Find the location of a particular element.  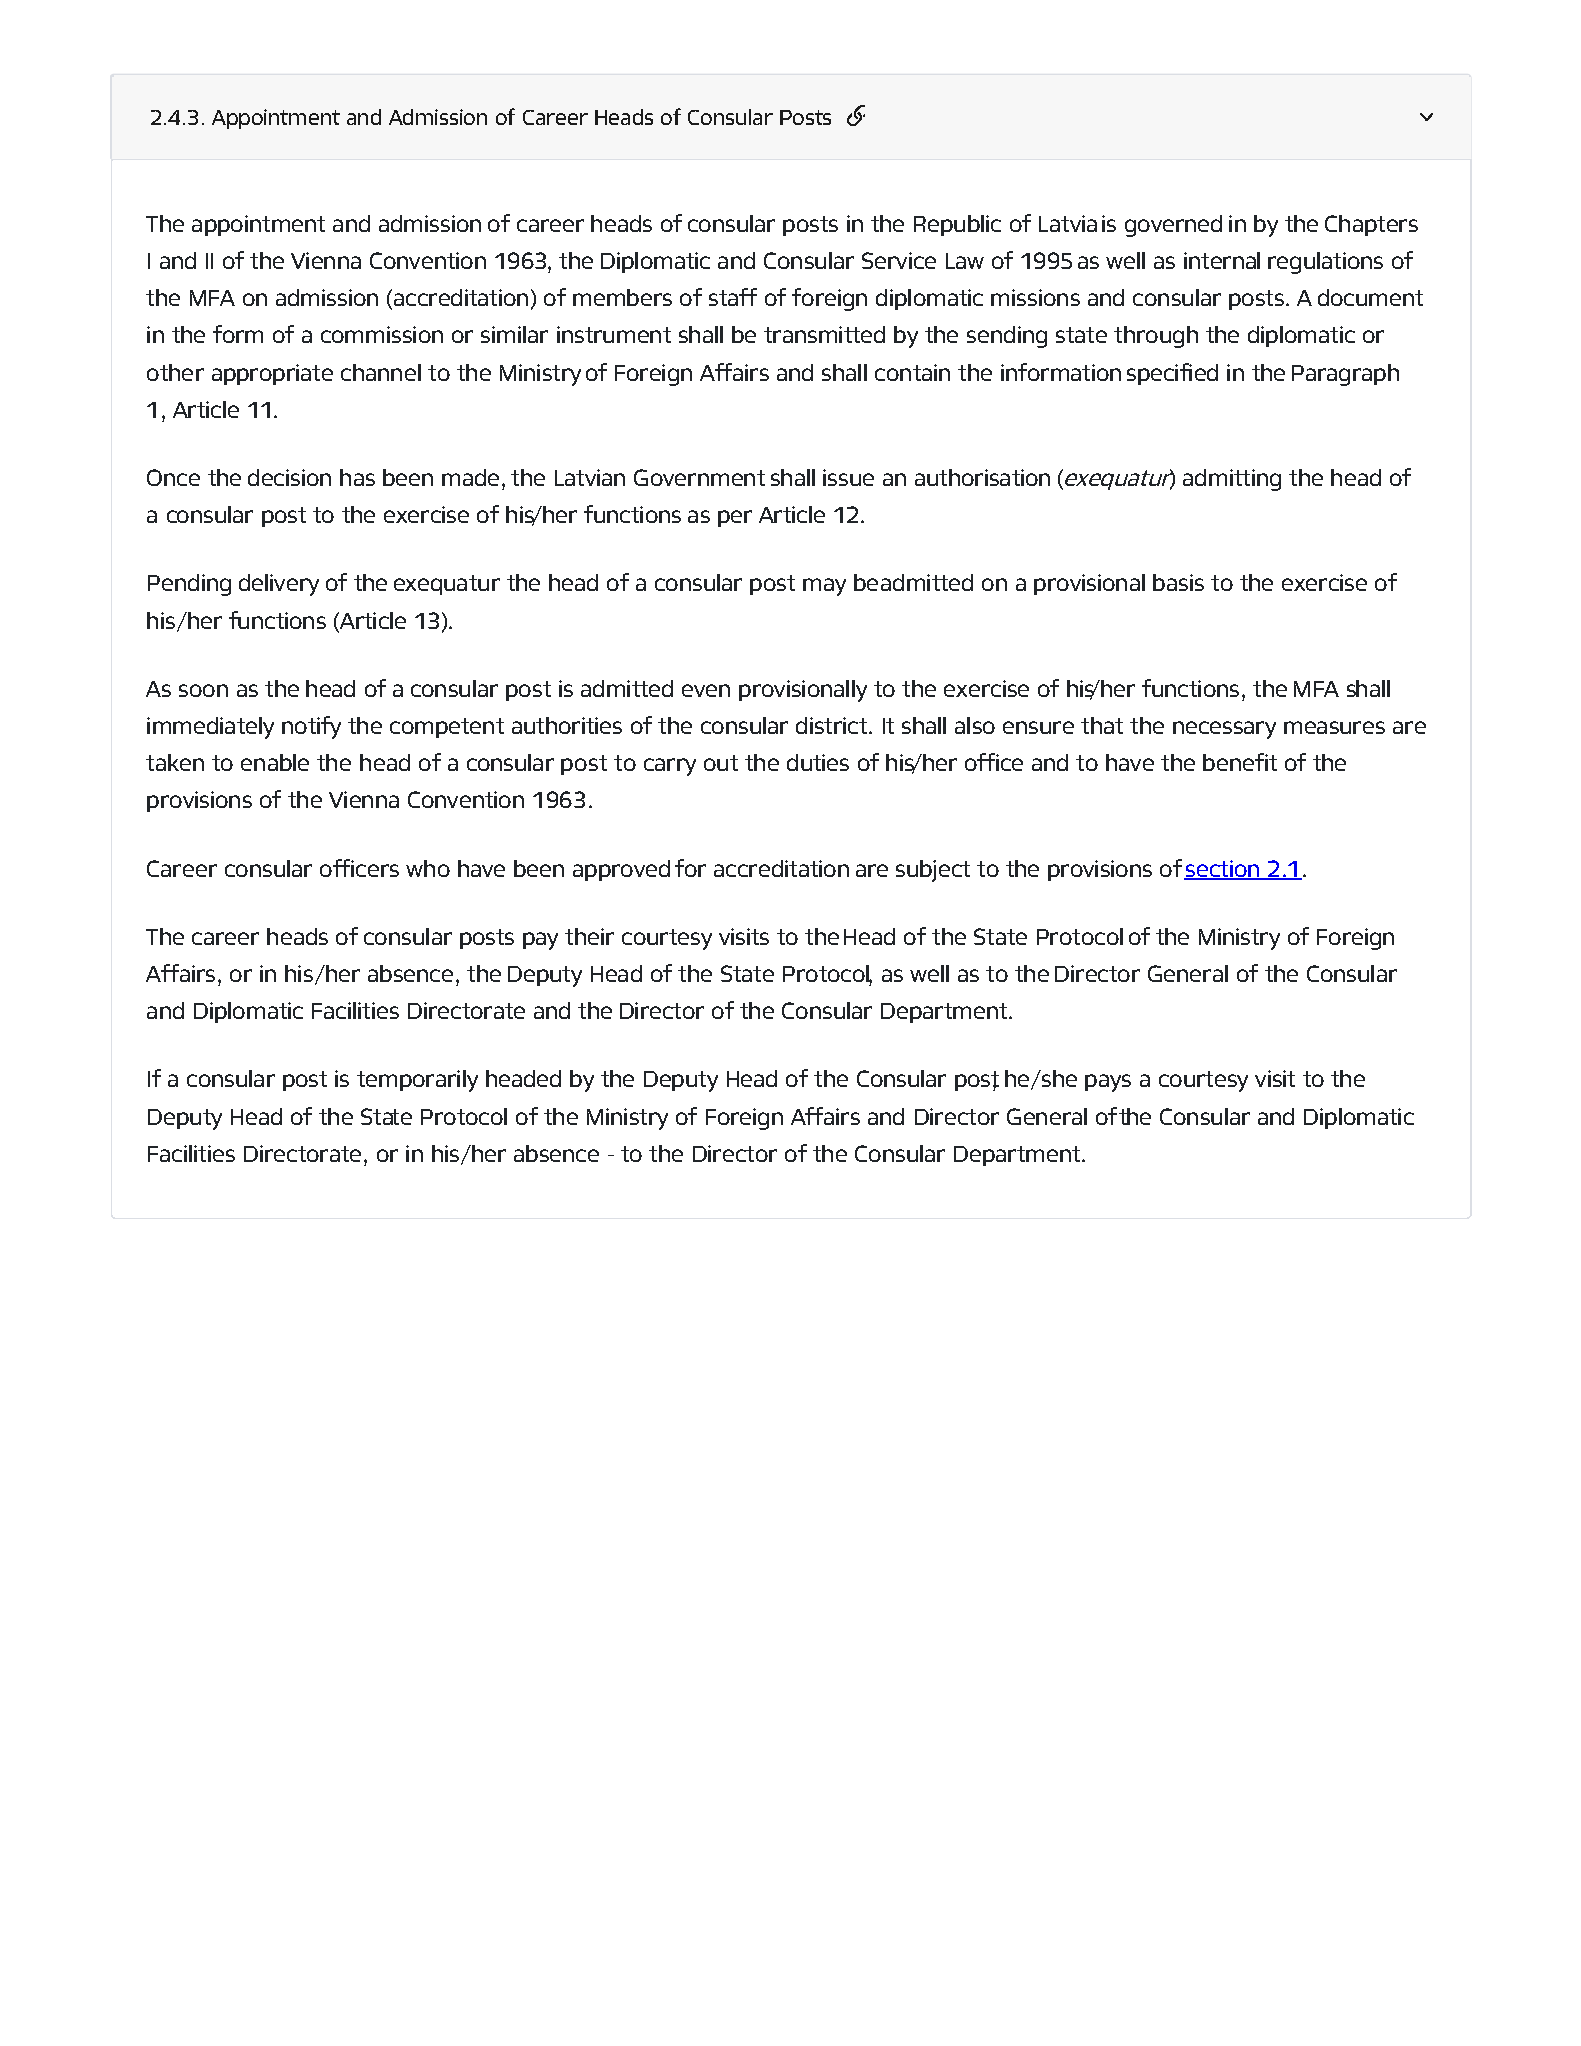

Service is located at coordinates (899, 260).
